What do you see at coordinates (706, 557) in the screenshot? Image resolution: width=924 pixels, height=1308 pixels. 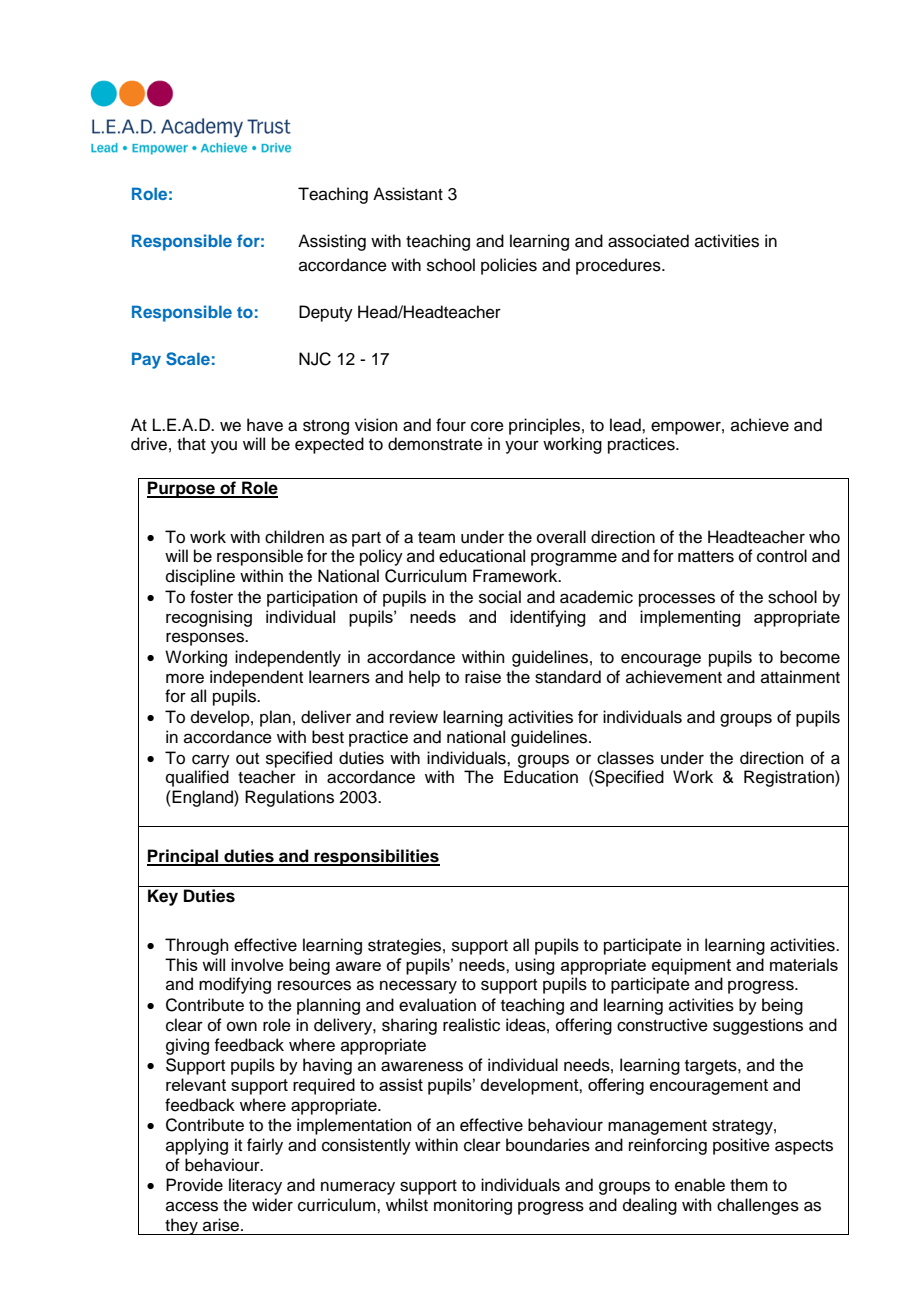 I see `matters` at bounding box center [706, 557].
